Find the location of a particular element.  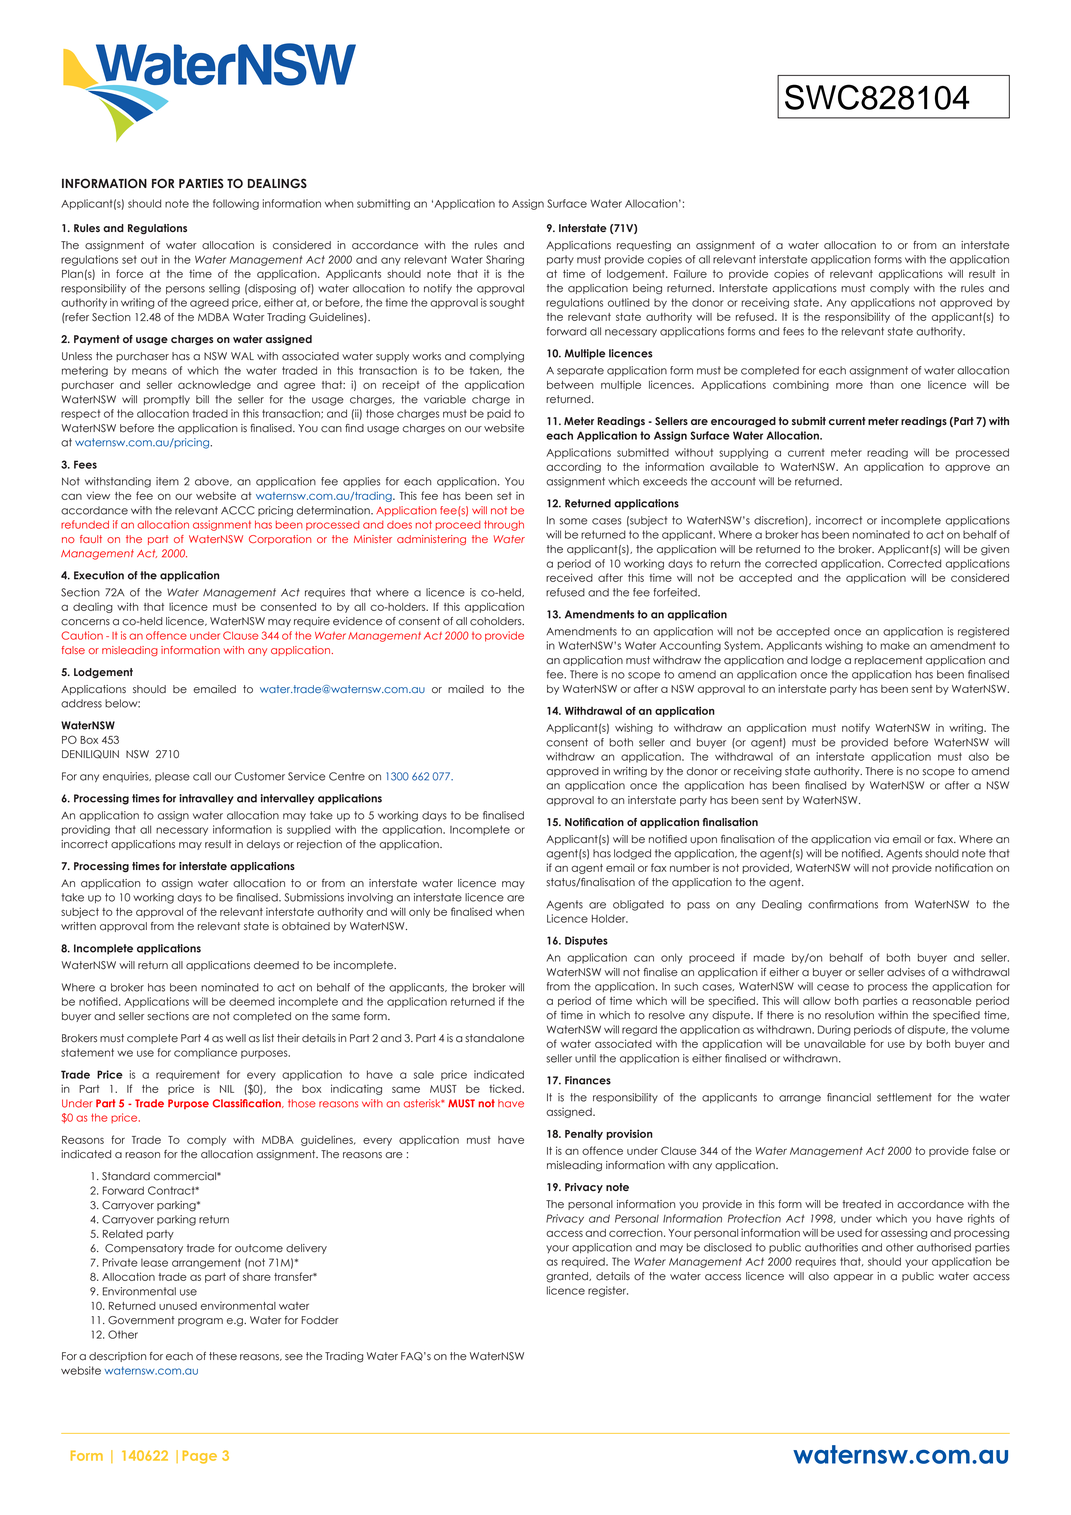

Page is located at coordinates (200, 1457).
